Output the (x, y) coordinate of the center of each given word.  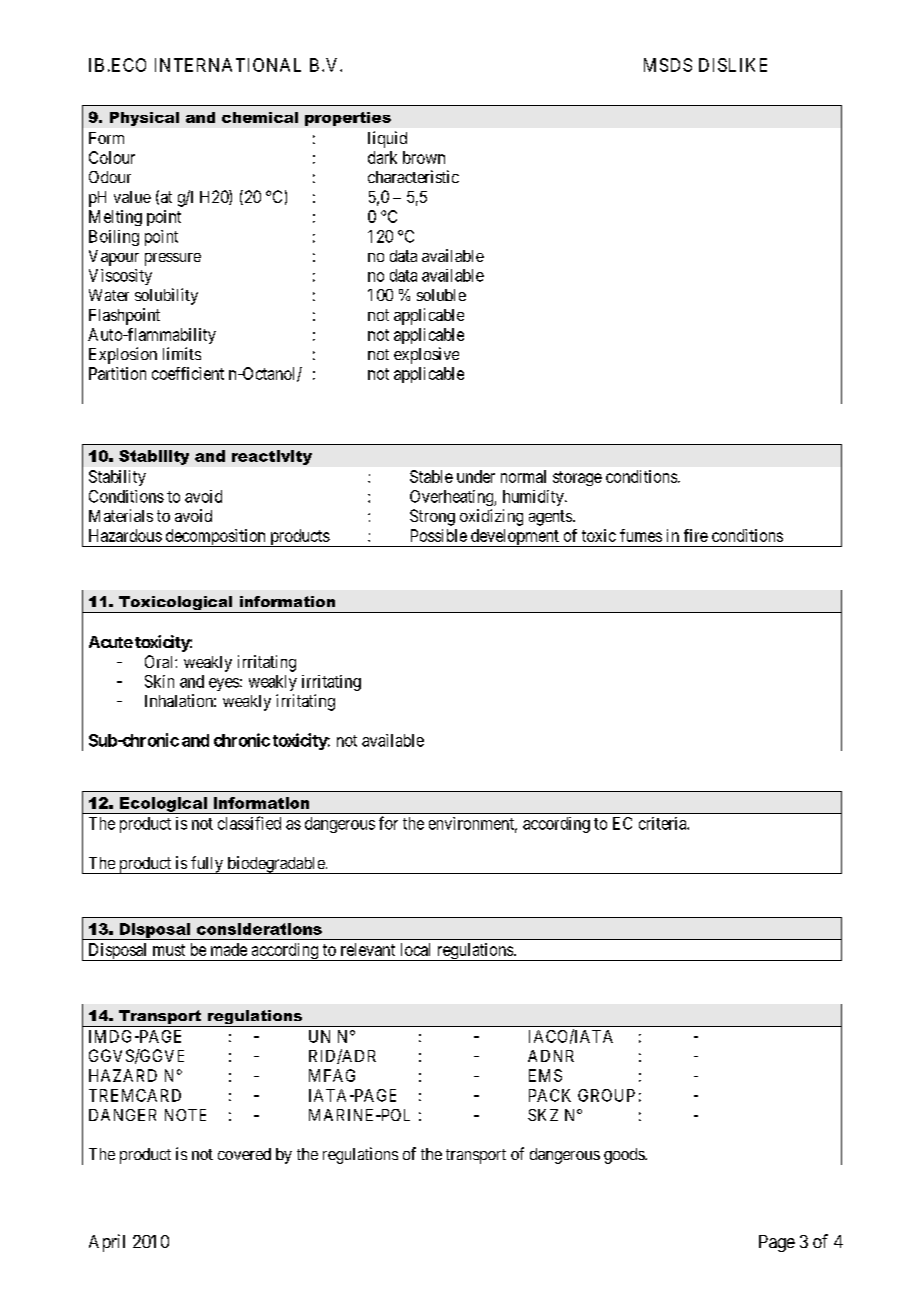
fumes (641, 535)
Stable (431, 476)
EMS (545, 1075)
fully (207, 865)
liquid (387, 139)
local (415, 949)
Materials (121, 515)
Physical (144, 119)
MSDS (668, 65)
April (107, 1243)
